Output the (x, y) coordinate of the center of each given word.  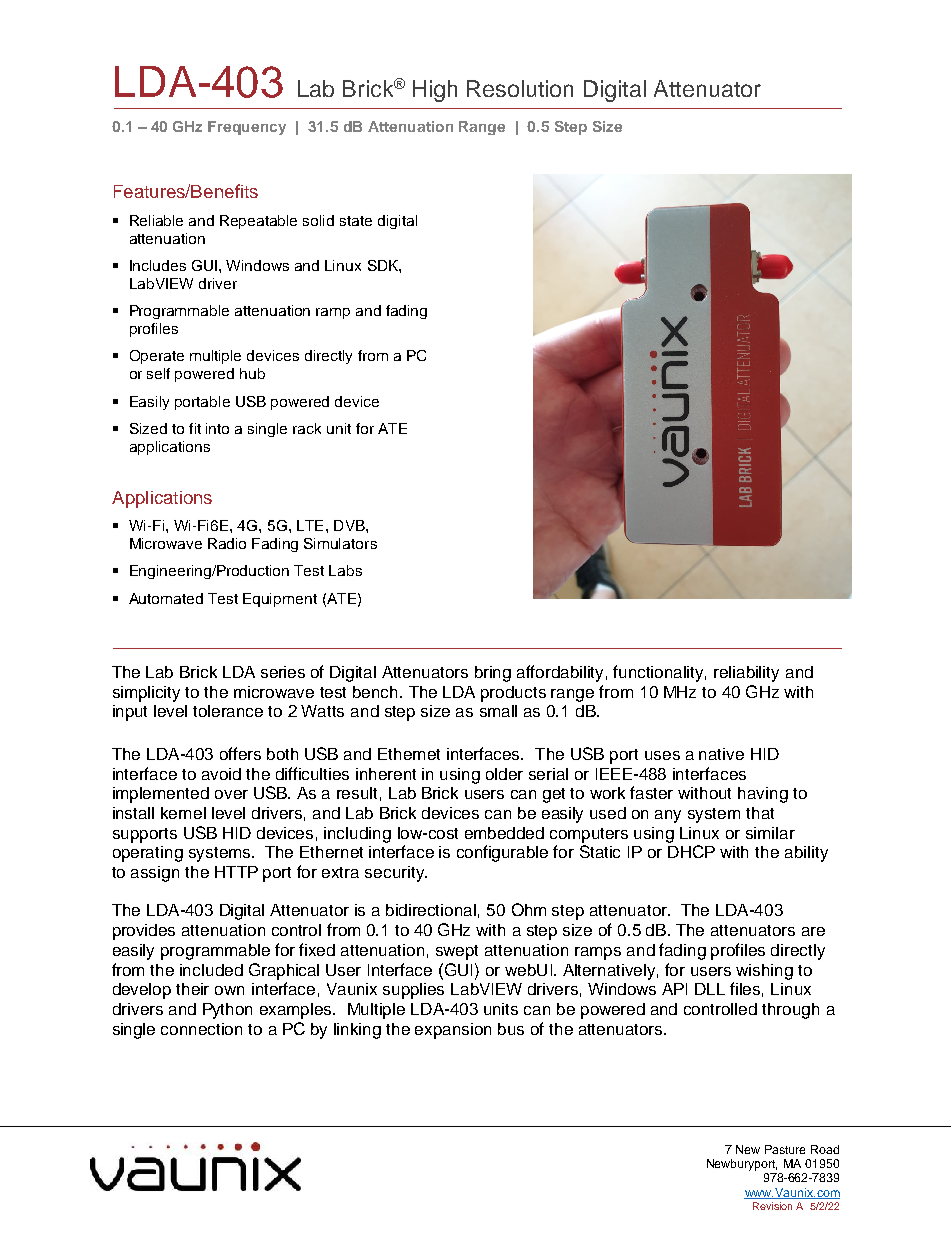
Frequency (247, 128)
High (435, 91)
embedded (504, 833)
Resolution (520, 88)
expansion (453, 1031)
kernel (183, 813)
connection (201, 1029)
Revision (772, 1206)
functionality (659, 673)
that (760, 813)
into (217, 428)
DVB (350, 525)
